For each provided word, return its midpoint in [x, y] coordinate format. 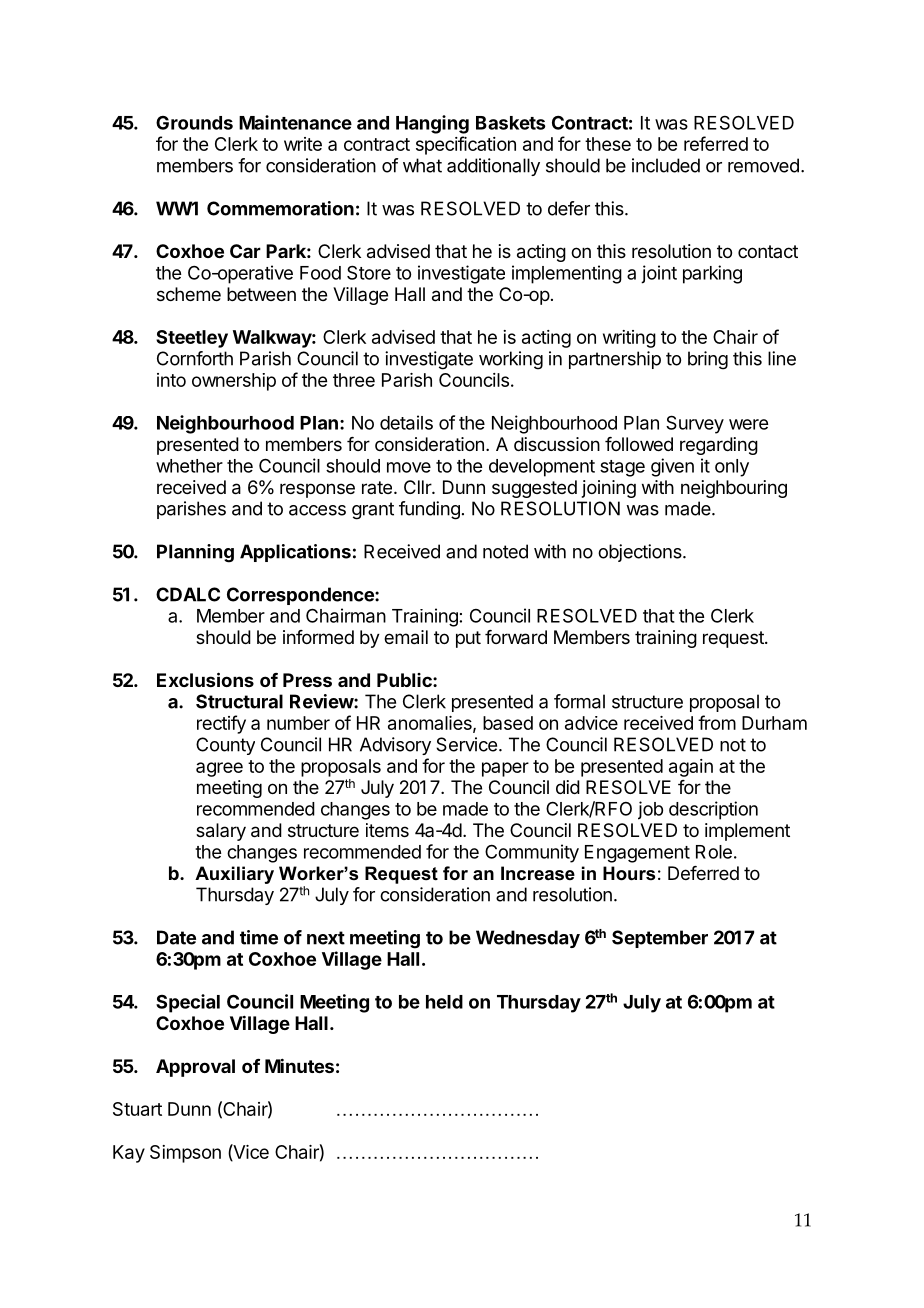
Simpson [185, 1154]
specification [466, 145]
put [468, 639]
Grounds [194, 123]
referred [716, 143]
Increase [538, 873]
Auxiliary [234, 875]
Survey [695, 424]
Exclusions [205, 679]
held [444, 1002]
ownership [234, 382]
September [660, 939]
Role [714, 852]
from [717, 722]
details [406, 422]
